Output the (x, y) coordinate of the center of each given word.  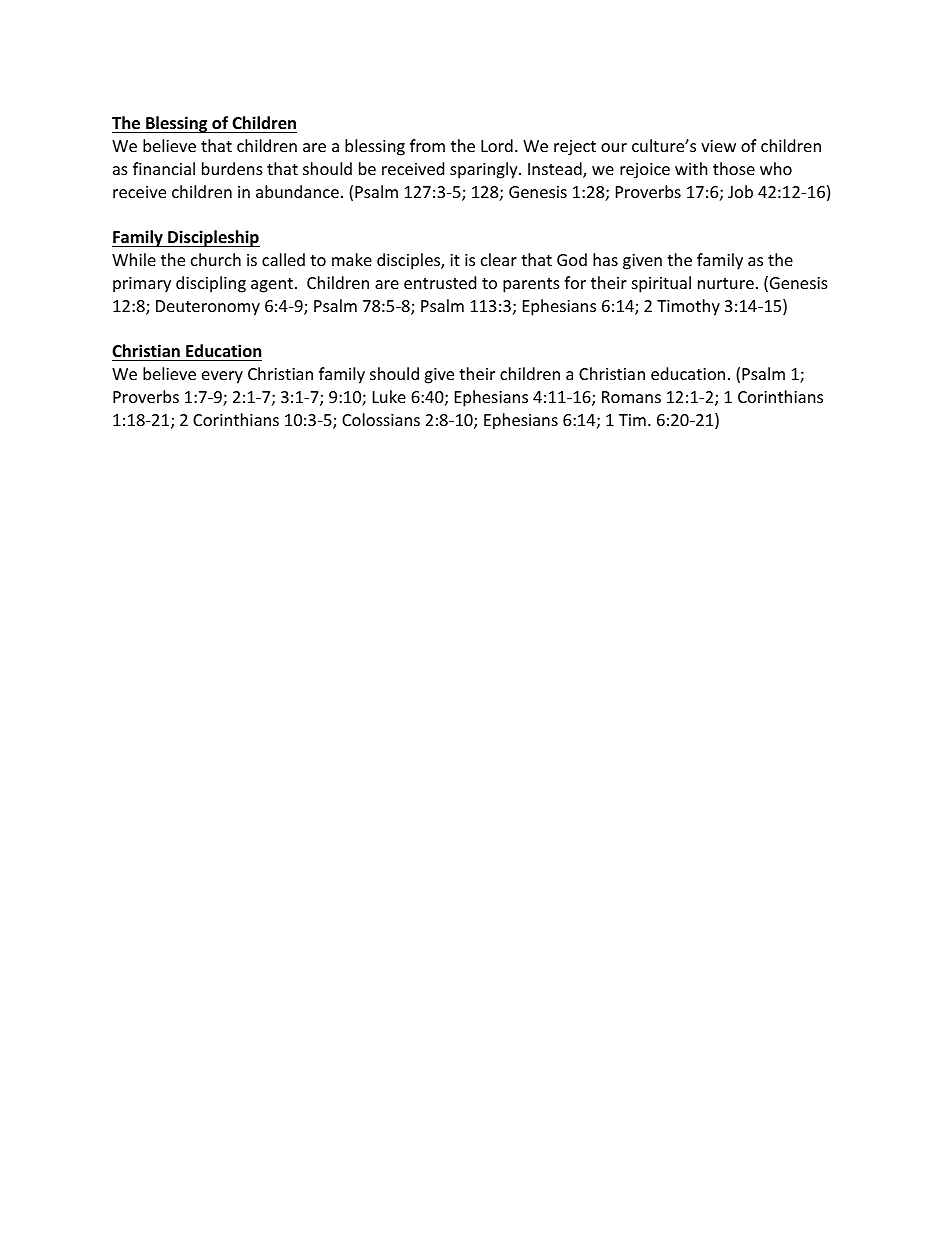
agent (272, 285)
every (222, 377)
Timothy (688, 307)
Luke (389, 396)
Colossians (381, 419)
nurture (726, 283)
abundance (297, 191)
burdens (232, 168)
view (718, 146)
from (427, 145)
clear (499, 259)
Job (740, 191)
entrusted (440, 282)
